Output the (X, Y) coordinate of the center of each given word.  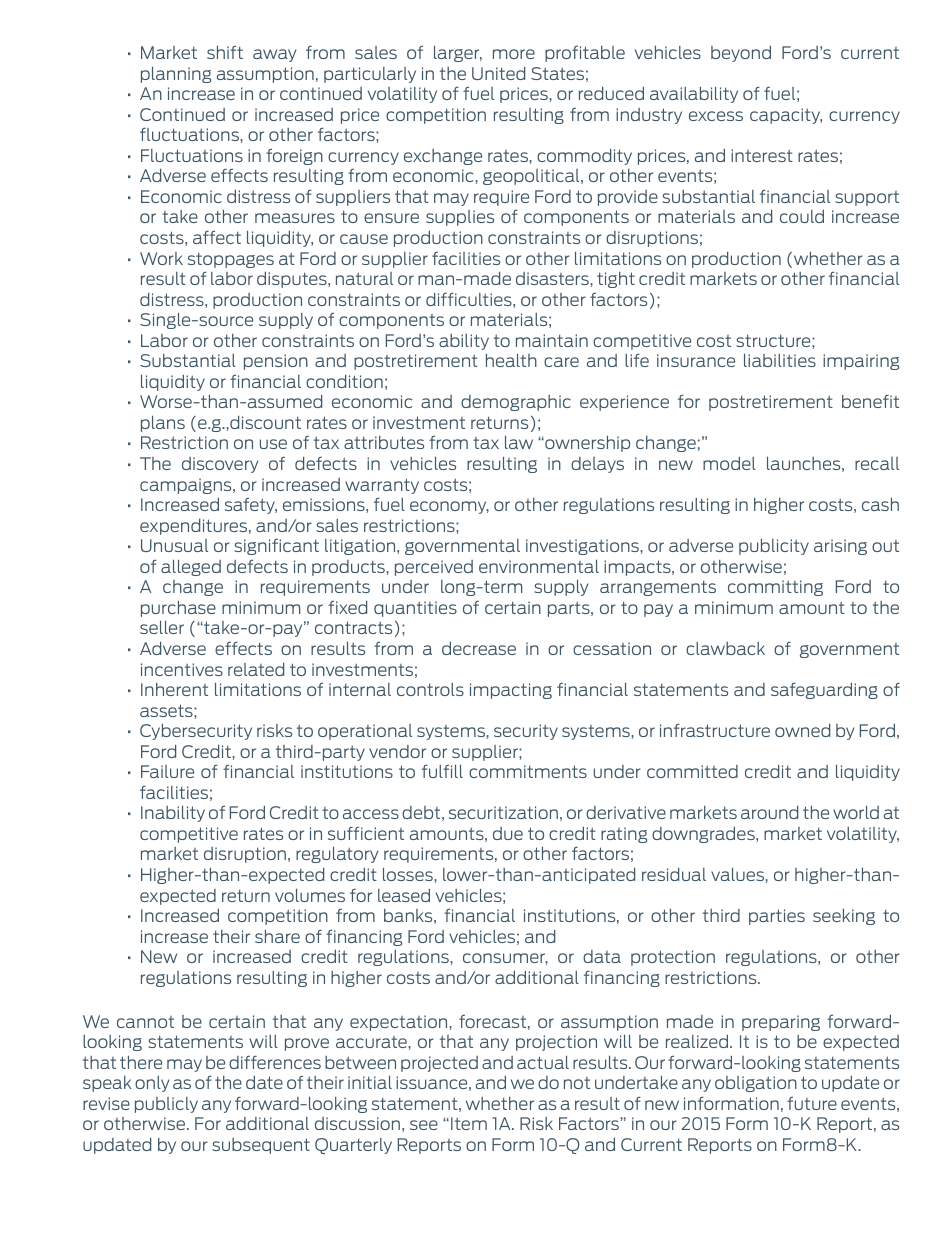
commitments (528, 771)
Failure (167, 771)
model (729, 463)
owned (802, 730)
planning (176, 75)
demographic (516, 403)
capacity (786, 116)
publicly (166, 1105)
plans (163, 424)
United (498, 73)
